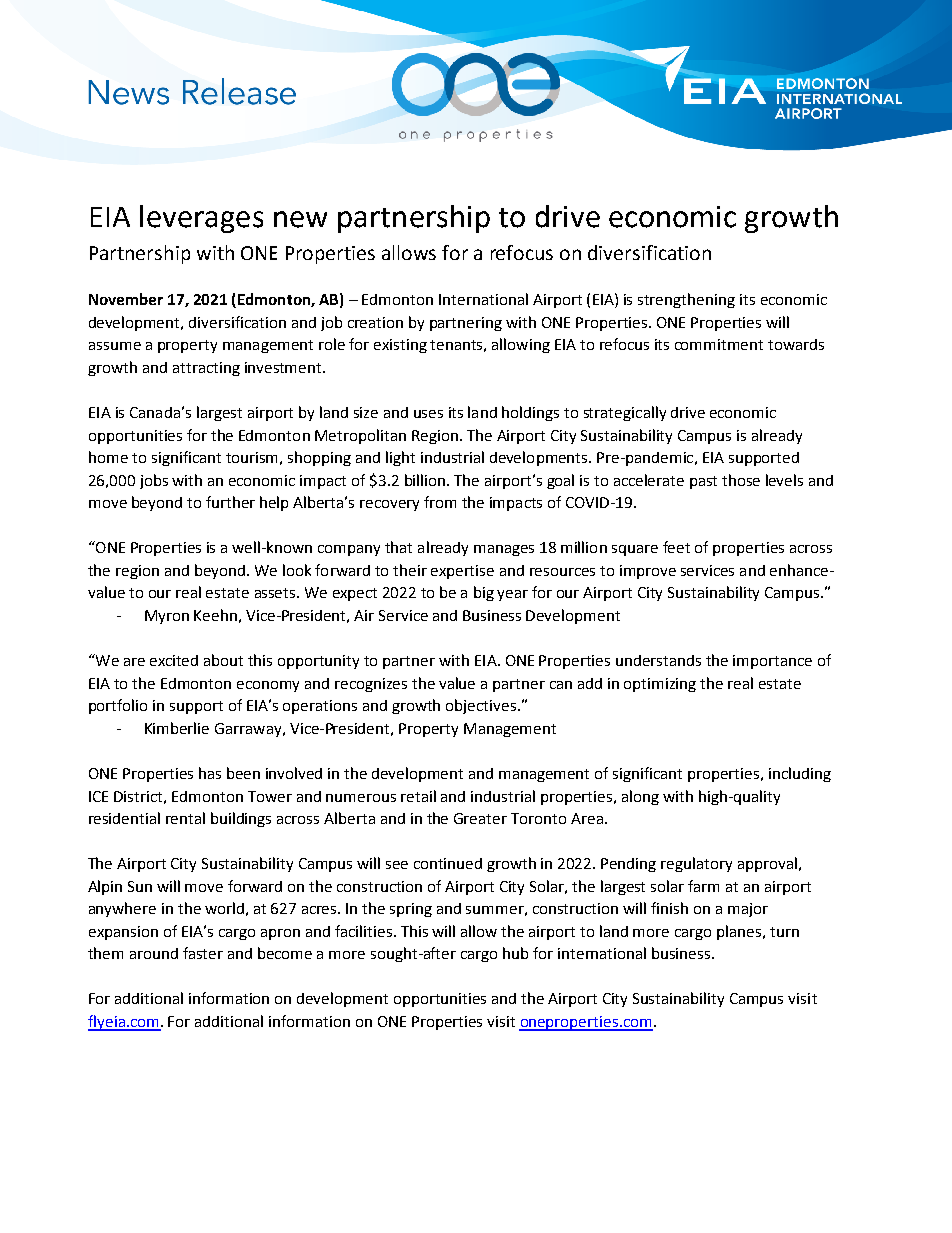 This page has height=1233, width=952. Describe the element at coordinates (800, 774) in the page. I see `including` at that location.
